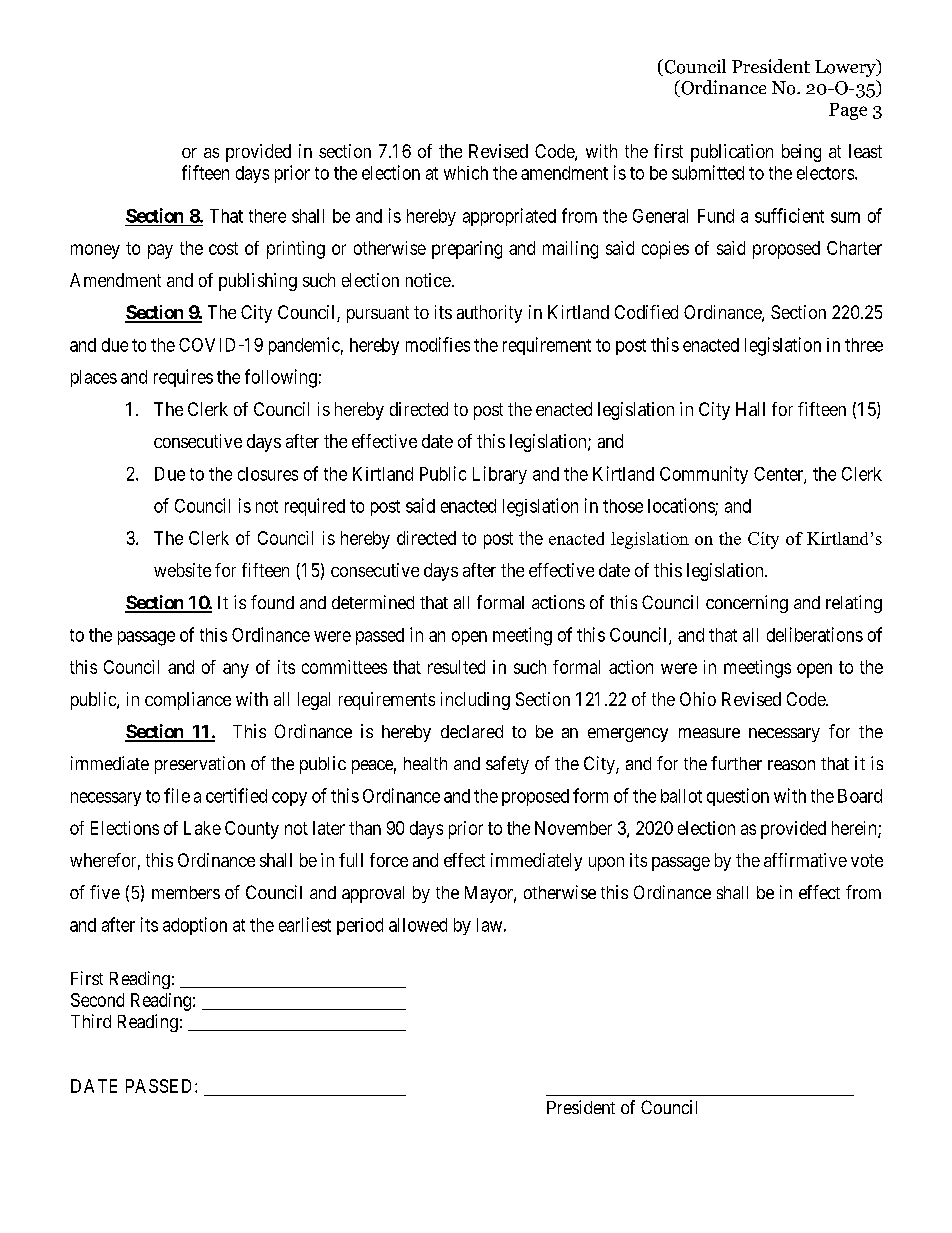 The height and width of the screenshot is (1233, 952). What do you see at coordinates (698, 699) in the screenshot?
I see `Ohio` at bounding box center [698, 699].
